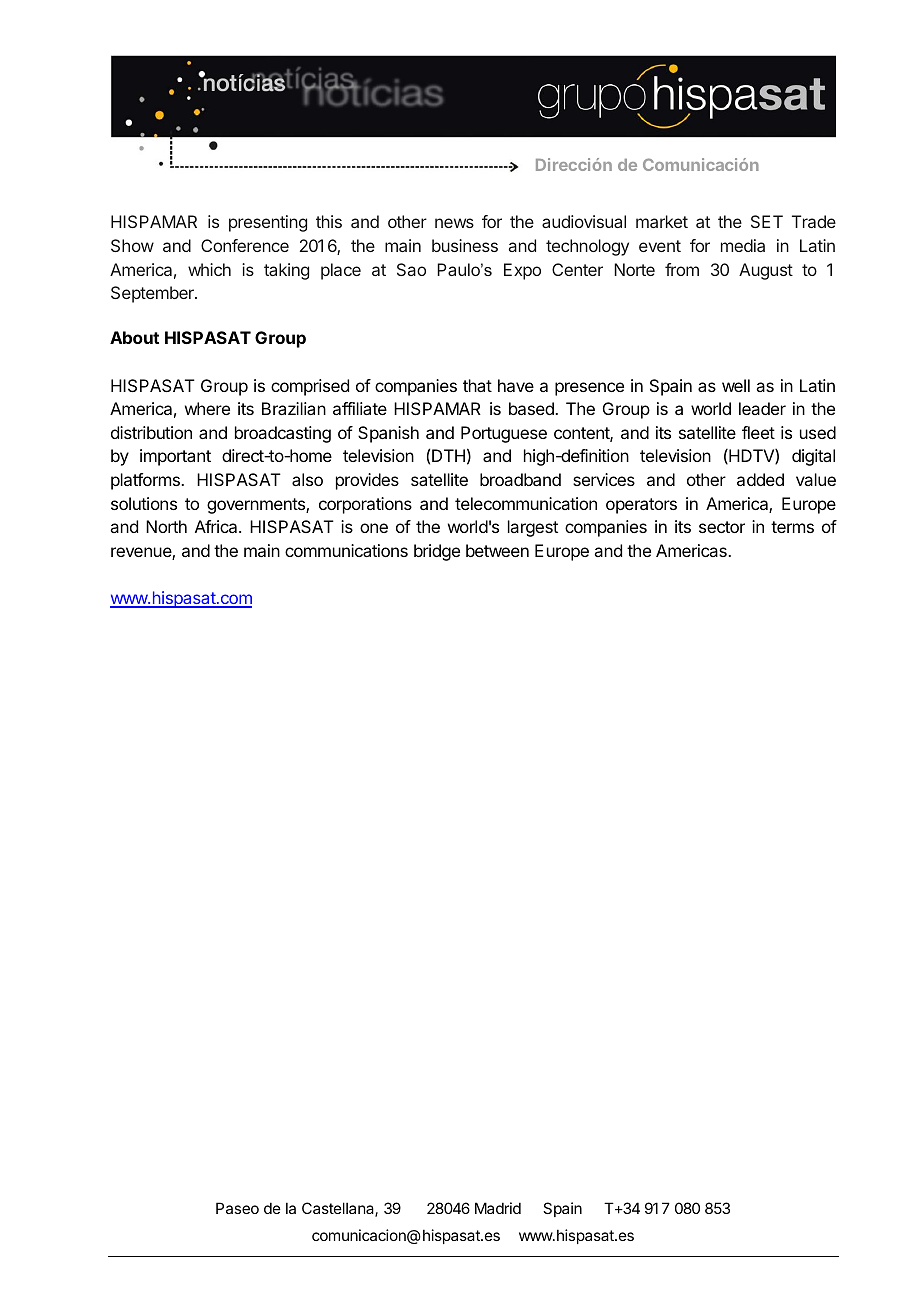 The height and width of the image is (1308, 924). Describe the element at coordinates (498, 1208) in the image. I see `Madrid` at that location.
